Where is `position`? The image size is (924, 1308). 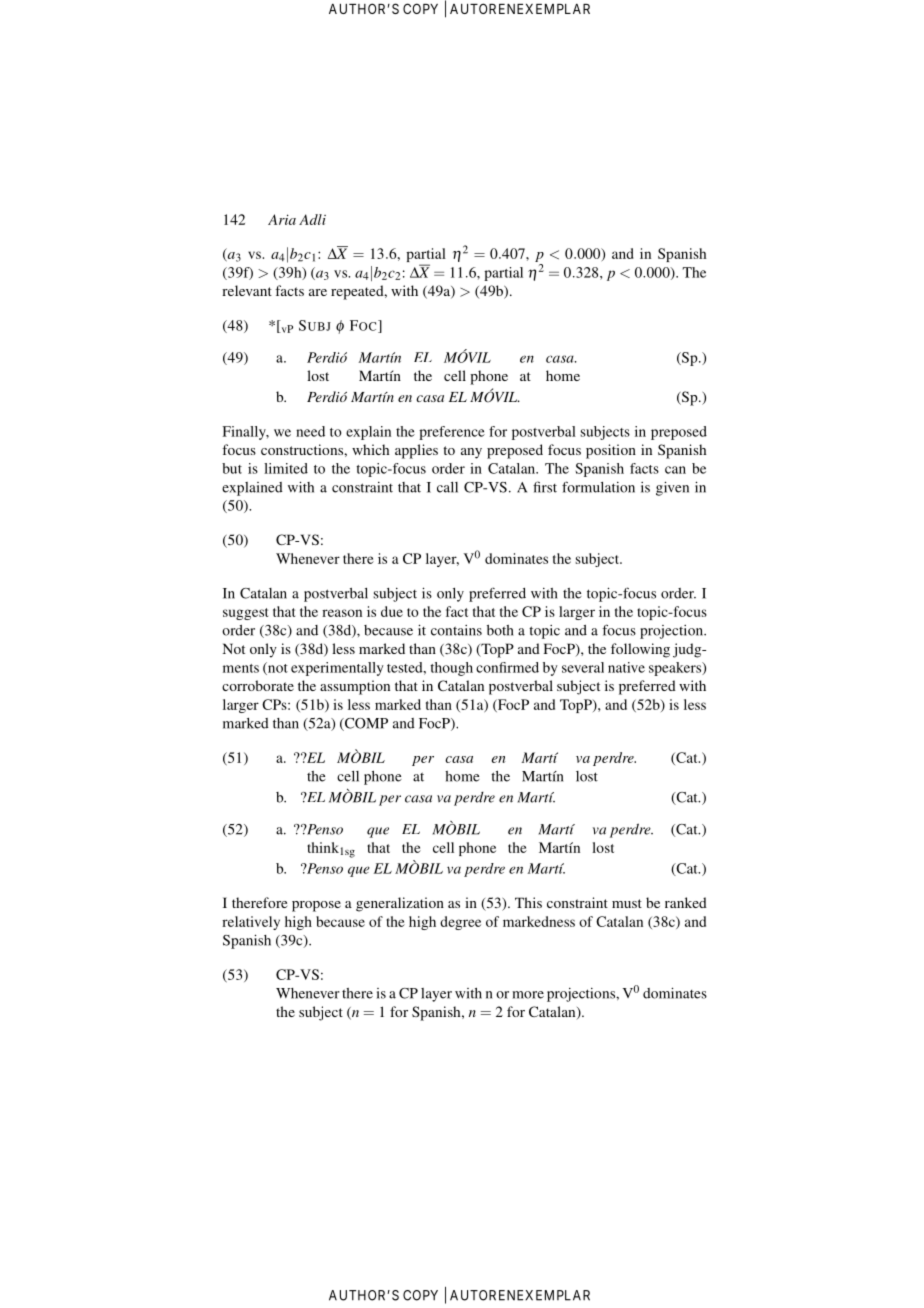
position is located at coordinates (611, 451).
